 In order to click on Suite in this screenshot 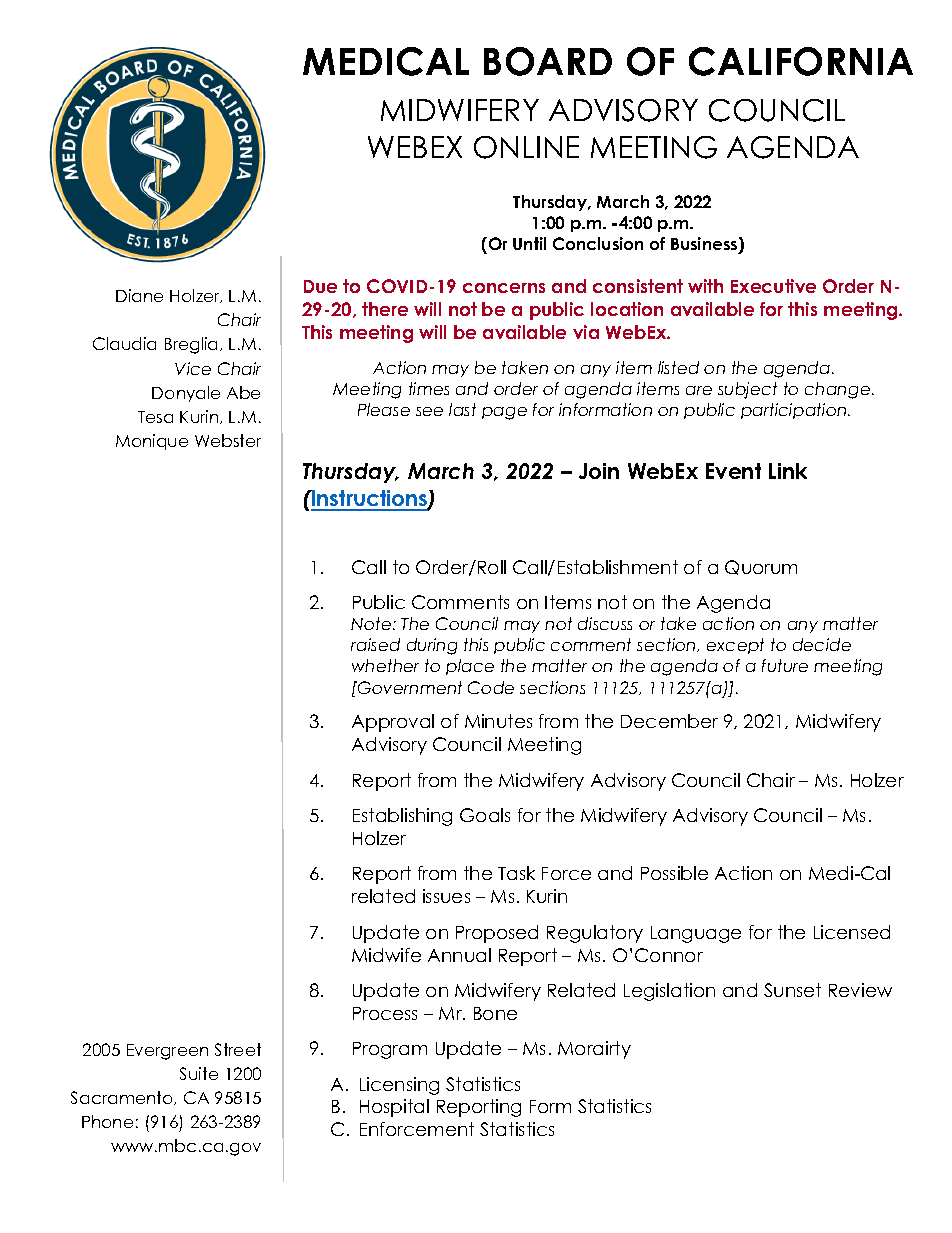, I will do `click(199, 1073)`.
